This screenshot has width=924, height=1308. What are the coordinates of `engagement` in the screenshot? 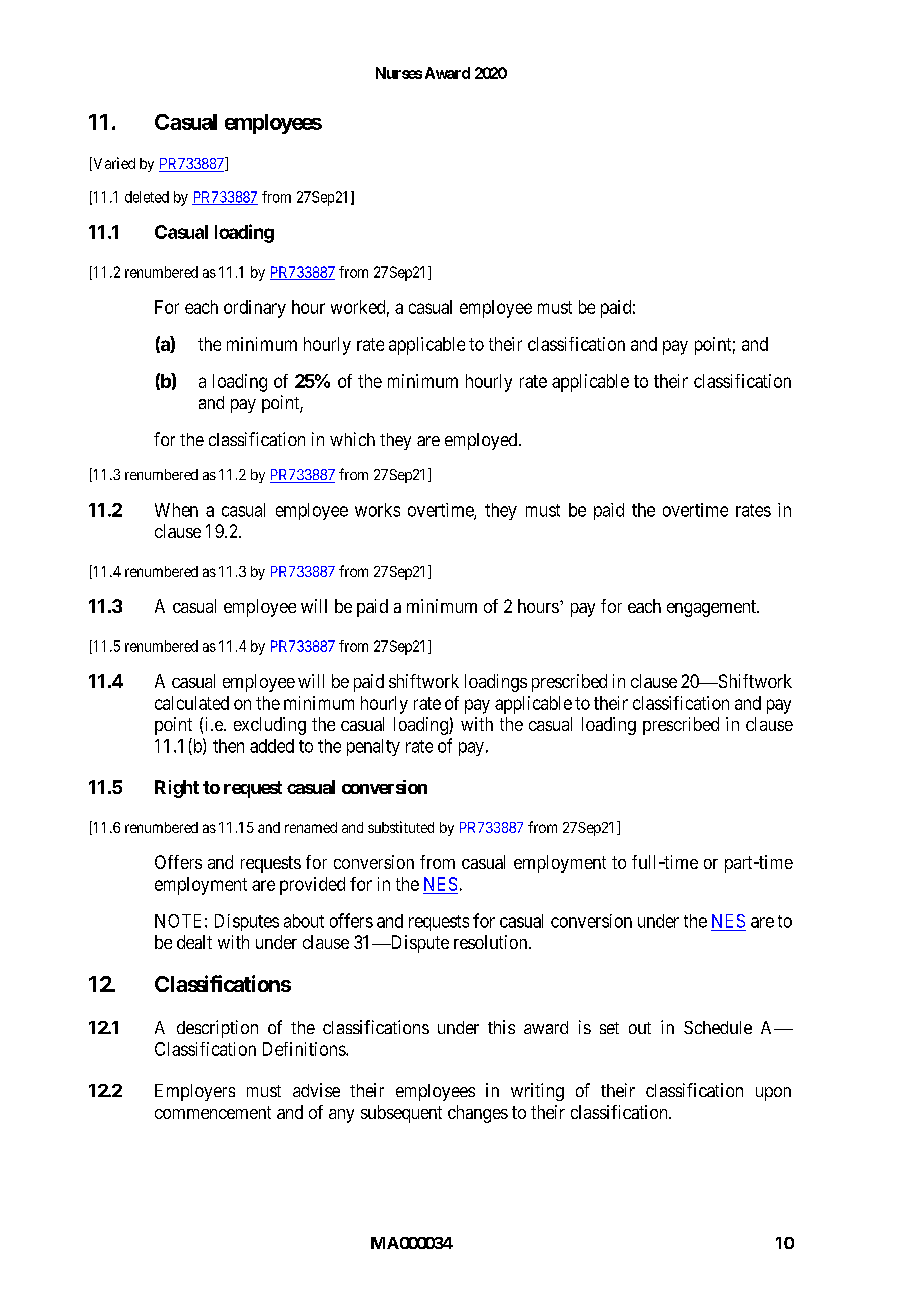 It's located at (713, 608).
